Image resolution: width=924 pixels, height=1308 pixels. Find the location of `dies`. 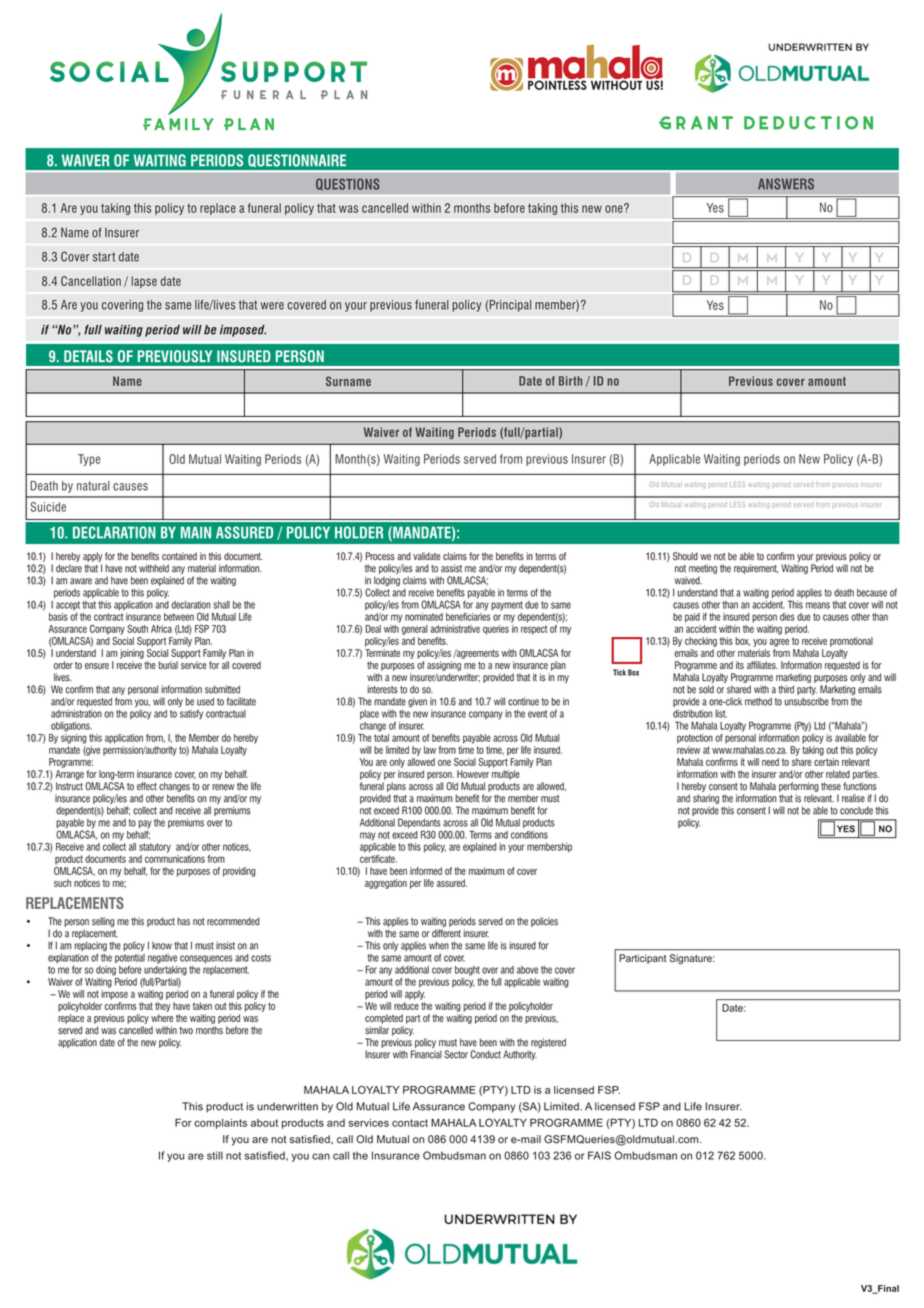

dies is located at coordinates (787, 617).
